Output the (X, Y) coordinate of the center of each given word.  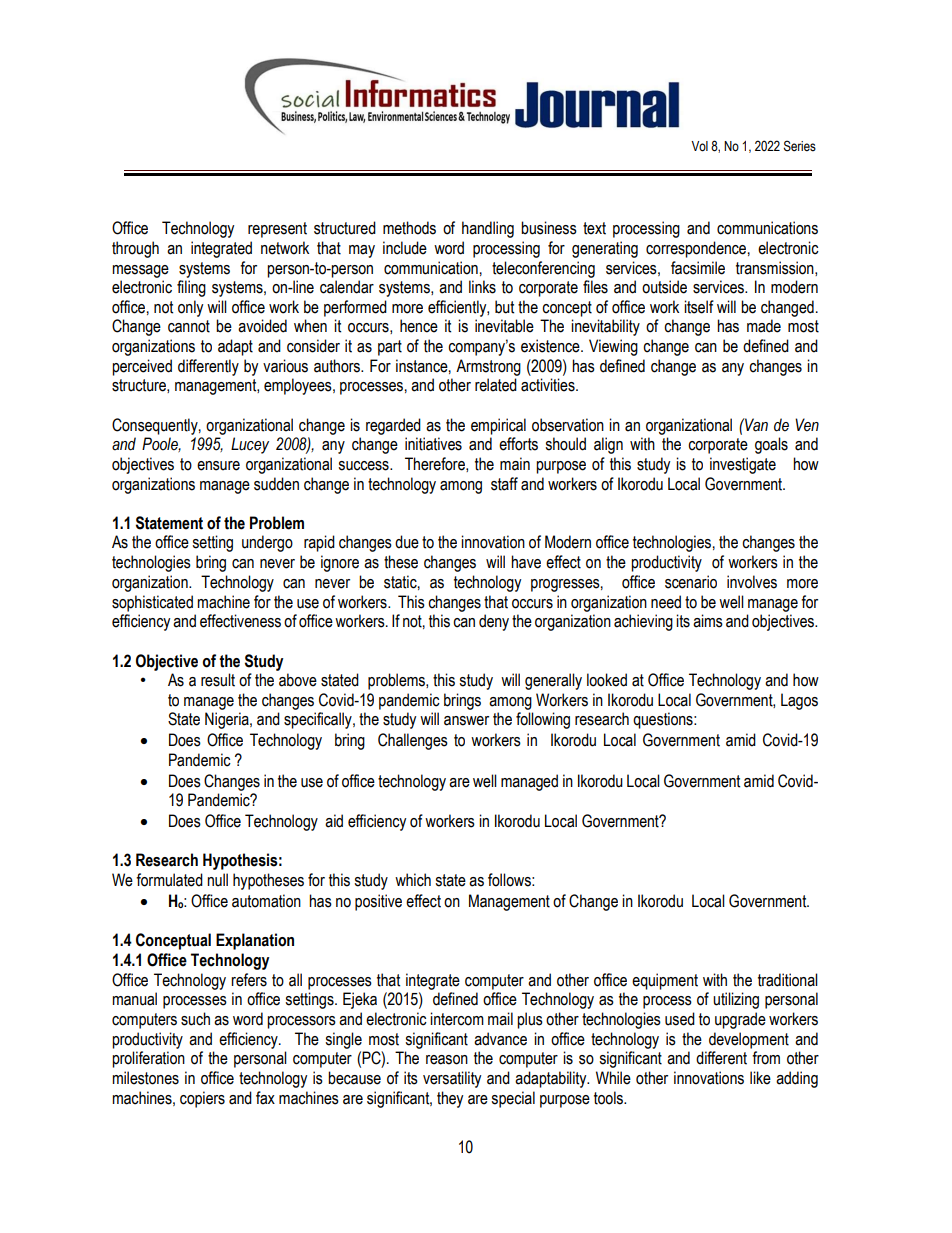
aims (708, 621)
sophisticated (152, 603)
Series (800, 146)
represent (277, 230)
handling (488, 229)
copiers (202, 1099)
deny (494, 622)
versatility (452, 1079)
